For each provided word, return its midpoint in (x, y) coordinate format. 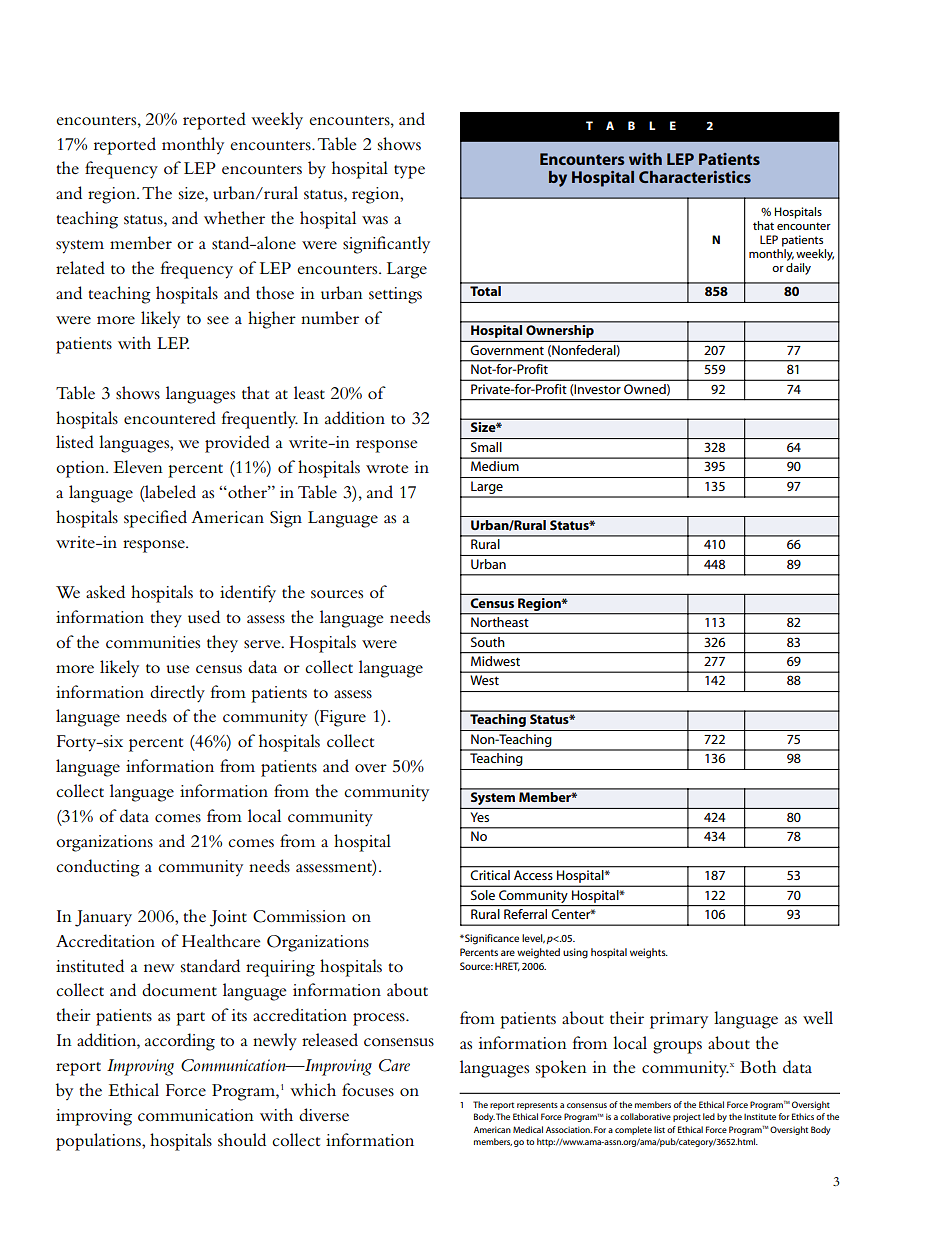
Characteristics (695, 177)
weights (649, 953)
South (487, 642)
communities (153, 642)
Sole (483, 895)
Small (486, 447)
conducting (98, 868)
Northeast (499, 622)
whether (234, 217)
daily (798, 267)
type (409, 172)
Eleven (138, 466)
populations (99, 1142)
